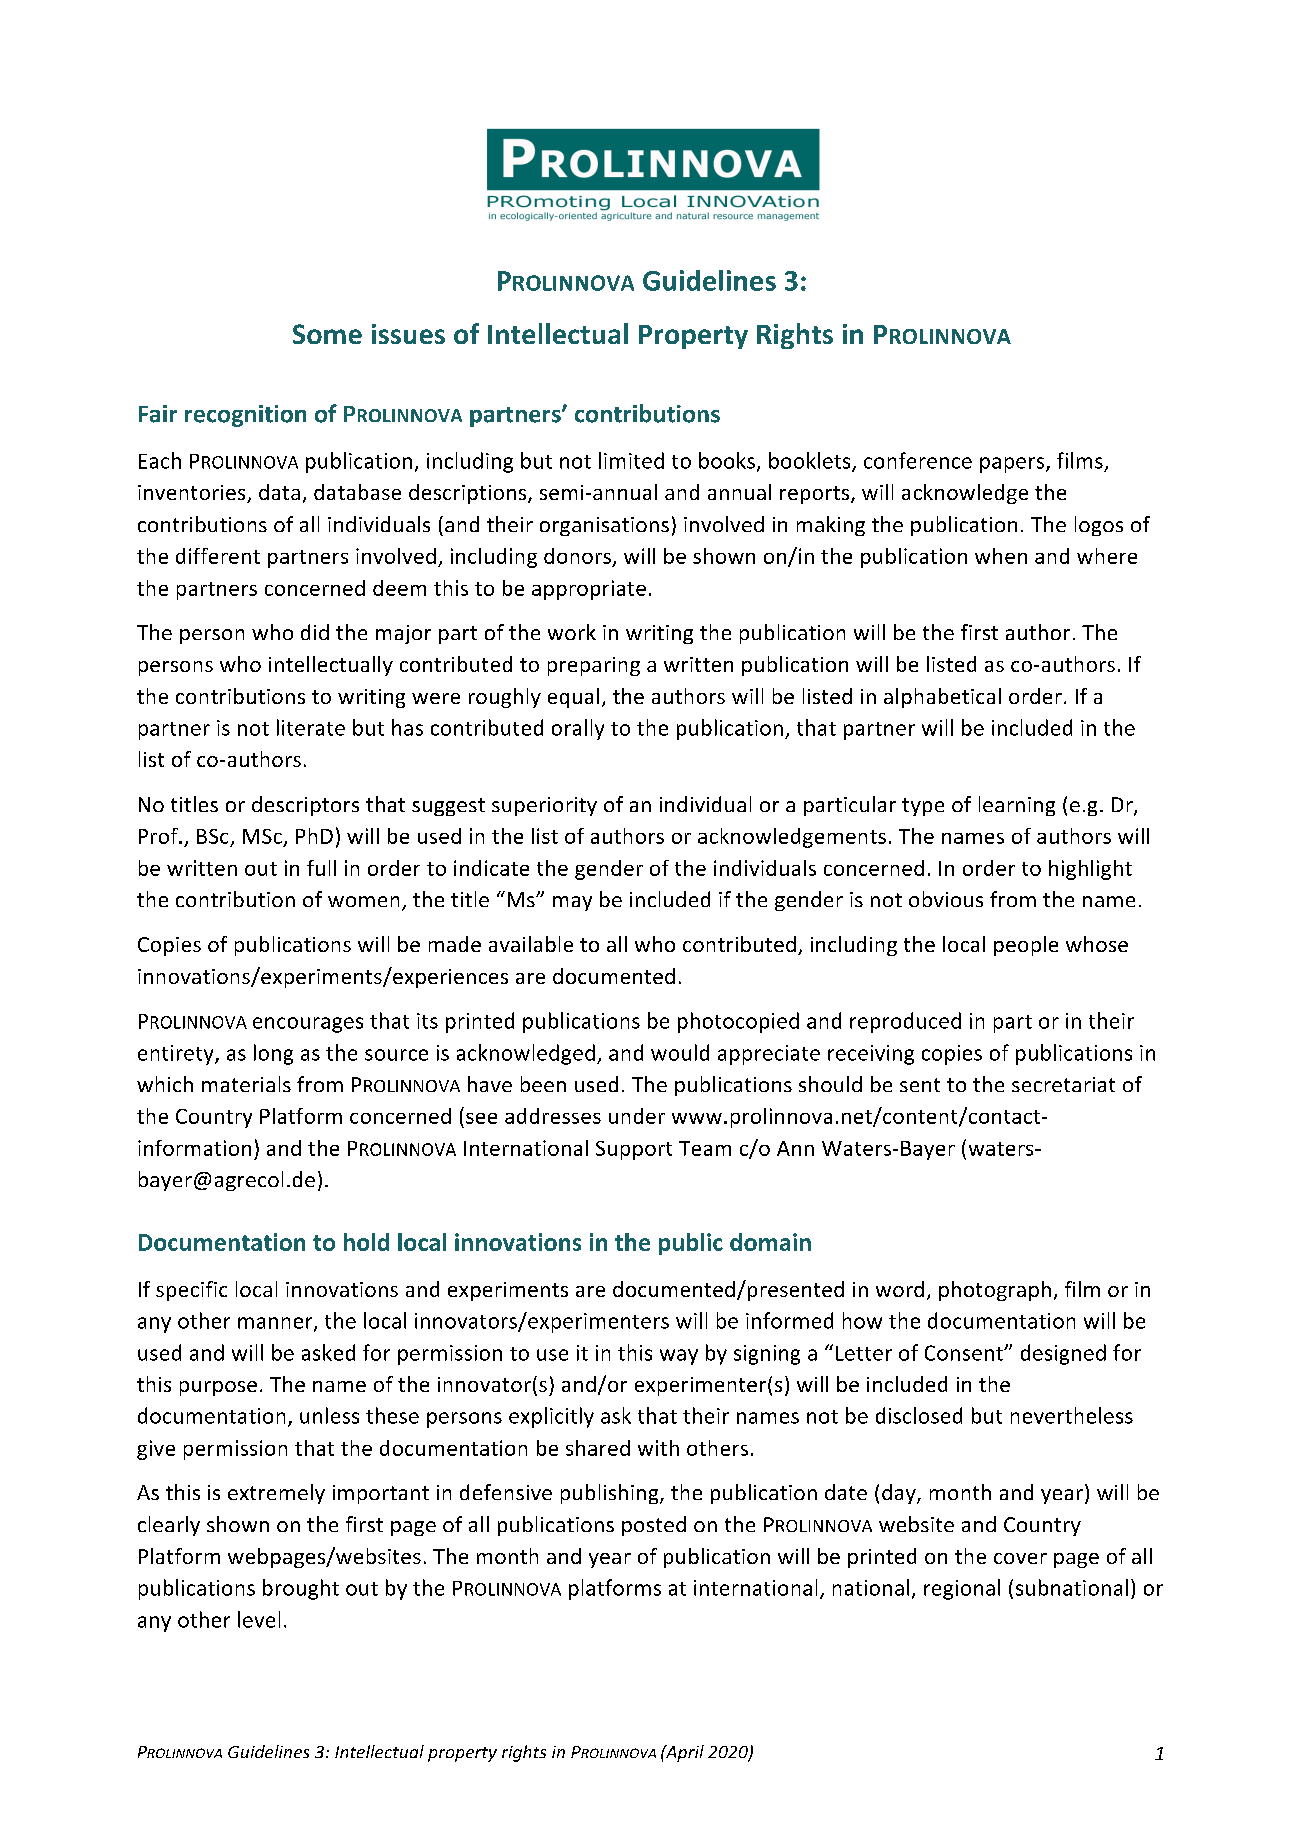 This screenshot has width=1303, height=1843. What do you see at coordinates (631, 460) in the screenshot?
I see `limited` at bounding box center [631, 460].
